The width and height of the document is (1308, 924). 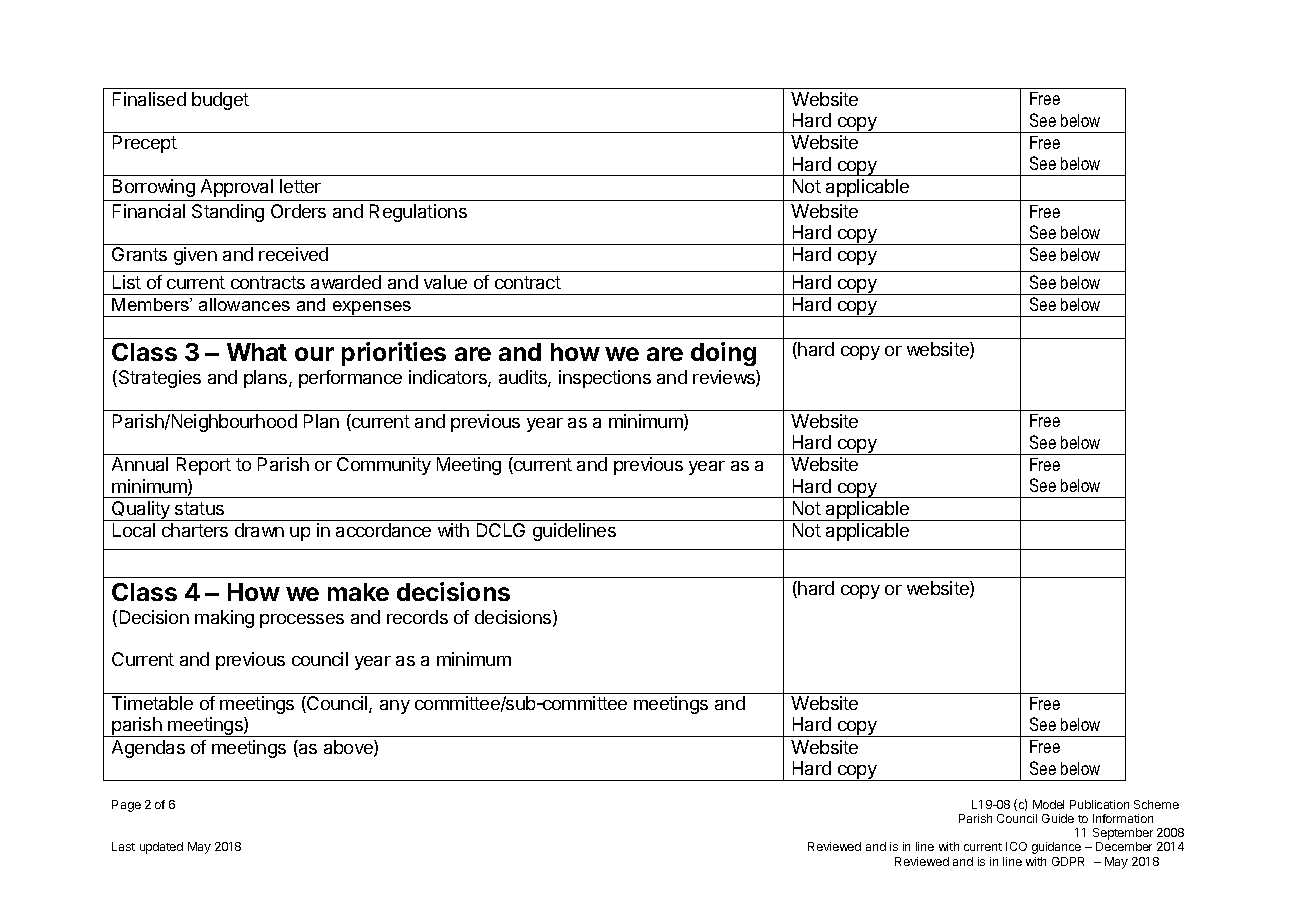 What do you see at coordinates (605, 379) in the document?
I see `inspections` at bounding box center [605, 379].
